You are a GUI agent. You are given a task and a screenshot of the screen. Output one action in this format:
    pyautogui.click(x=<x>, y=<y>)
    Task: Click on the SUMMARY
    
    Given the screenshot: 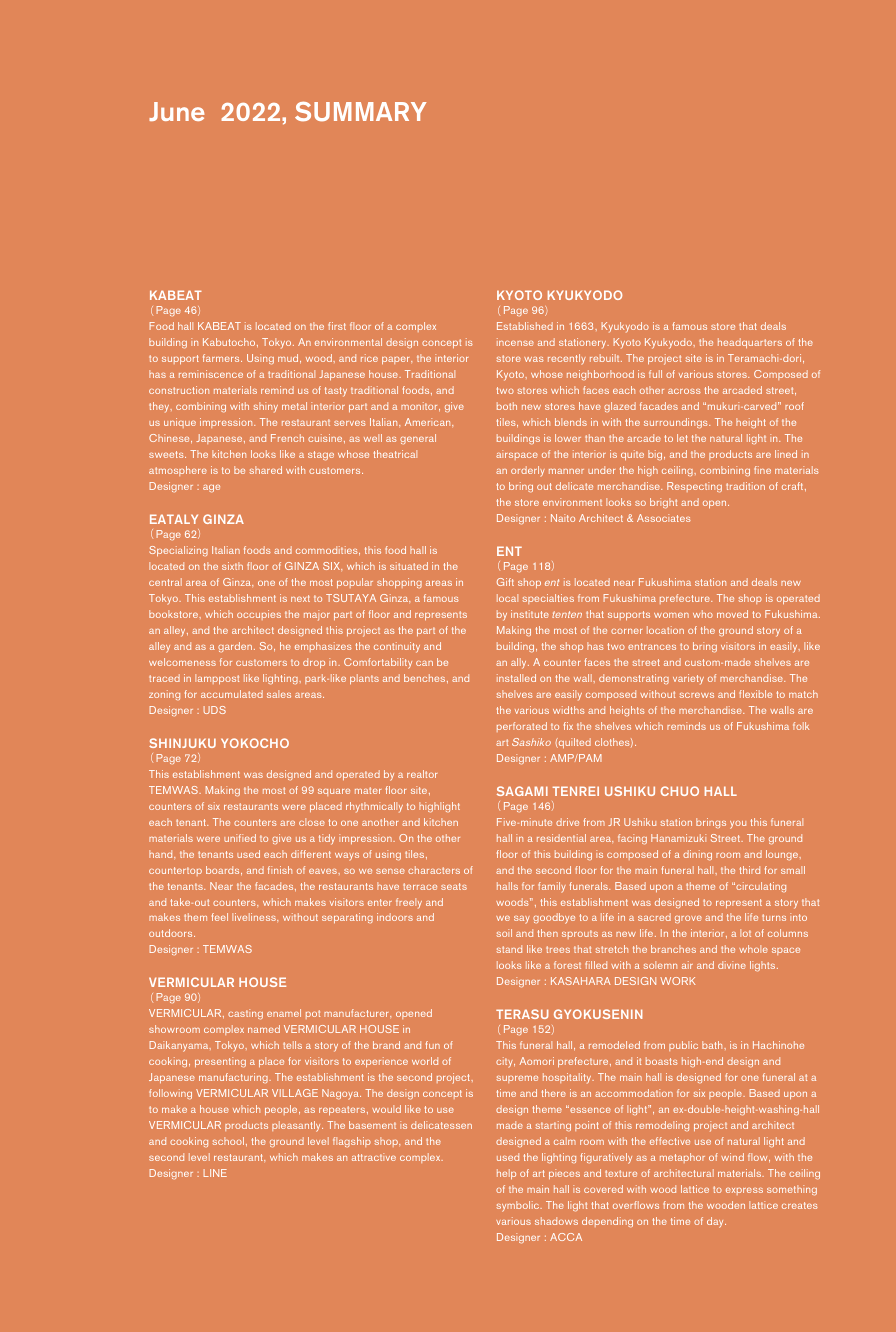 What is the action you would take?
    pyautogui.click(x=361, y=111)
